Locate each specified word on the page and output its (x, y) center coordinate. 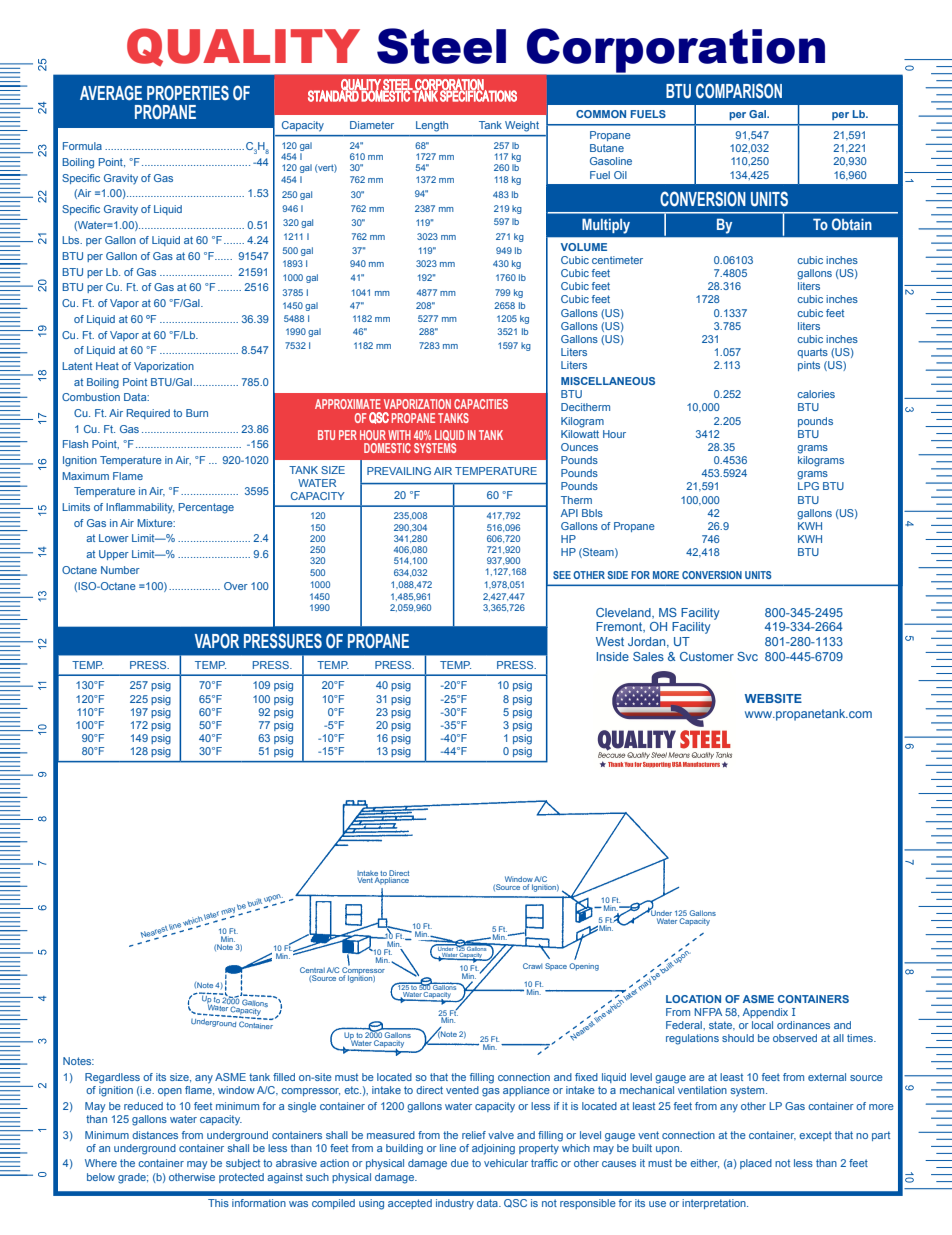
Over (236, 586)
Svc (747, 656)
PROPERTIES (188, 93)
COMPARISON (739, 91)
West (610, 641)
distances (155, 1135)
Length (432, 126)
